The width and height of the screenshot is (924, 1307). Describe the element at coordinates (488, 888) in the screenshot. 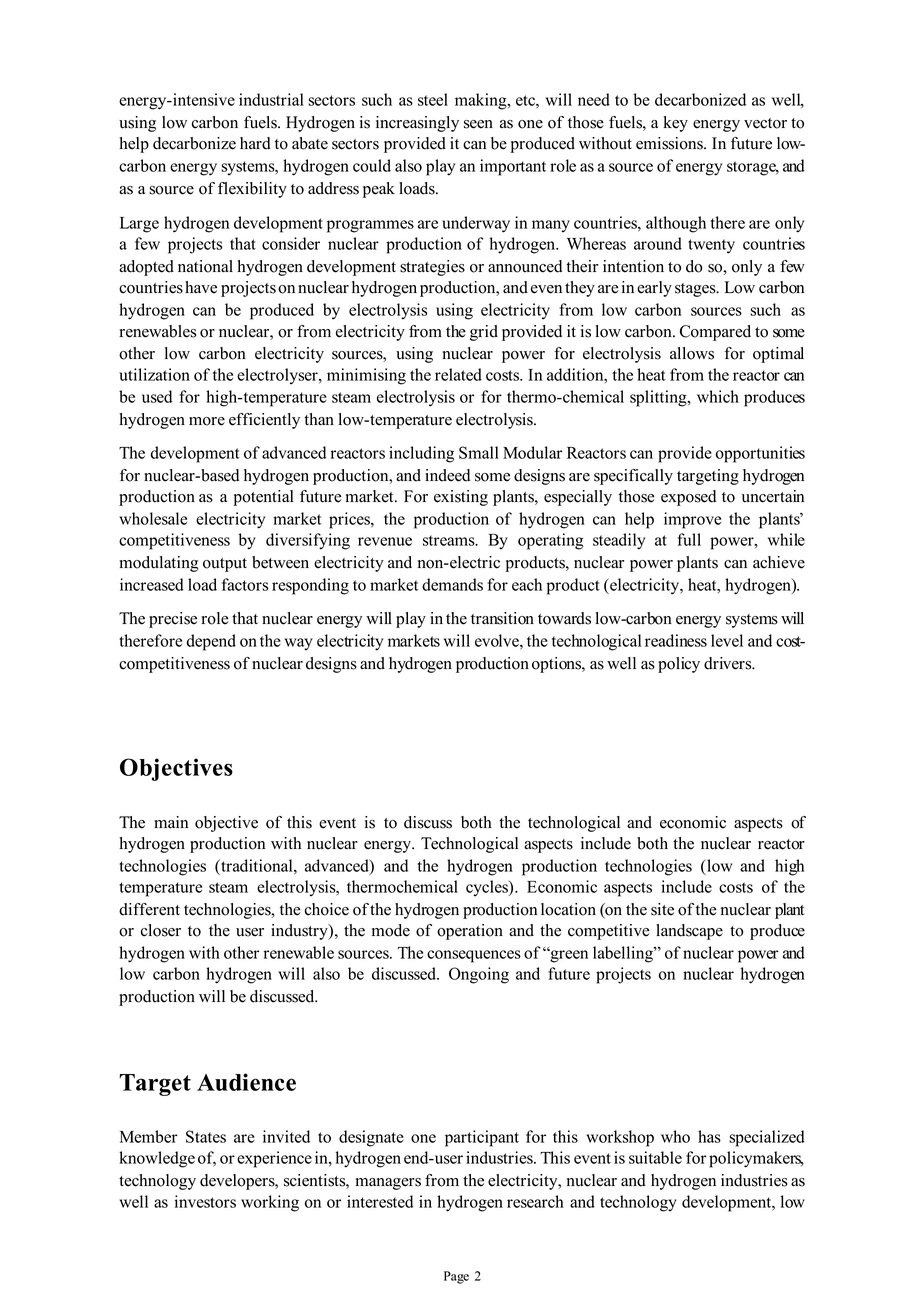

I see `cycles` at that location.
